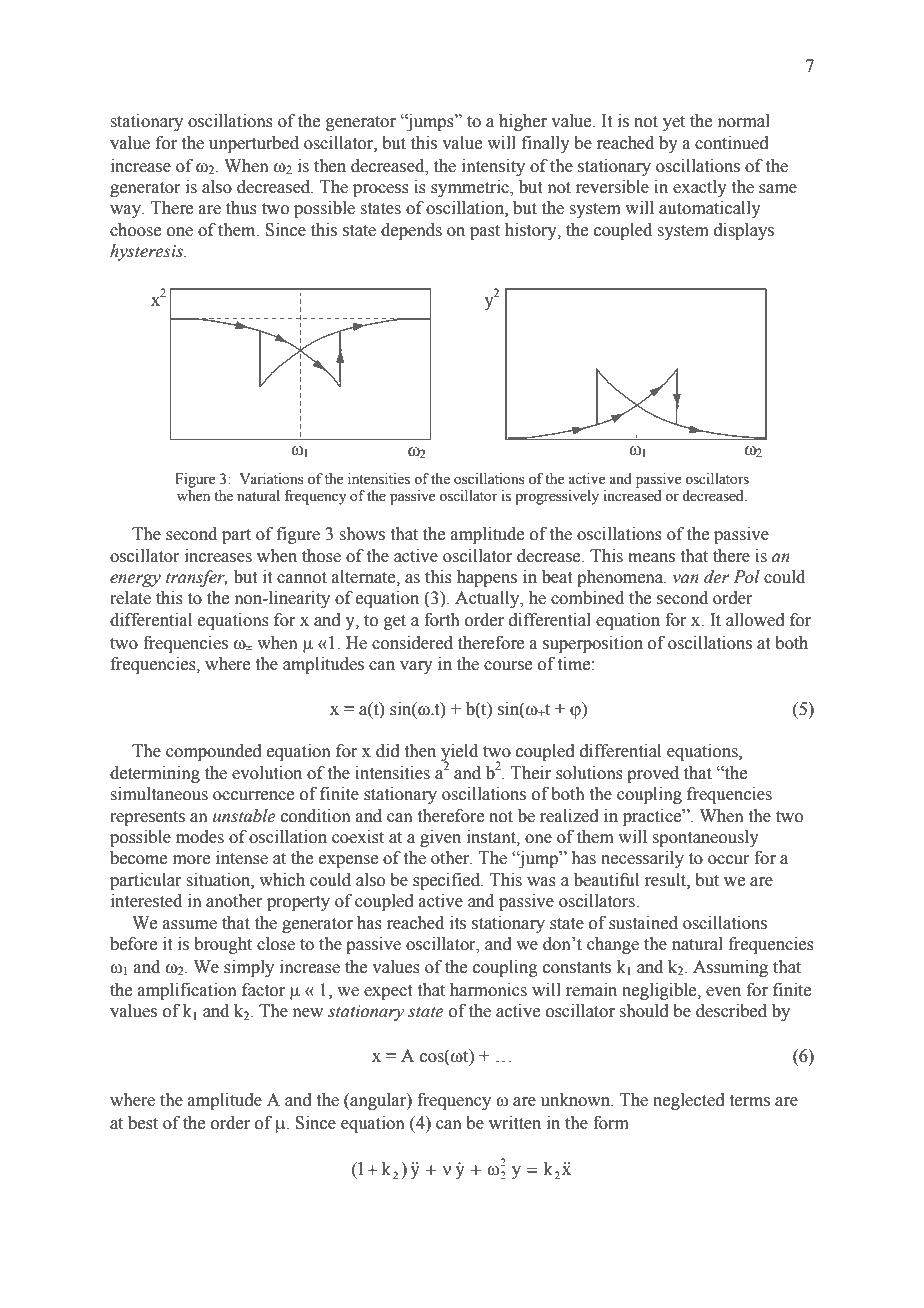 Image resolution: width=924 pixels, height=1308 pixels. What do you see at coordinates (143, 1123) in the screenshot?
I see `best` at bounding box center [143, 1123].
